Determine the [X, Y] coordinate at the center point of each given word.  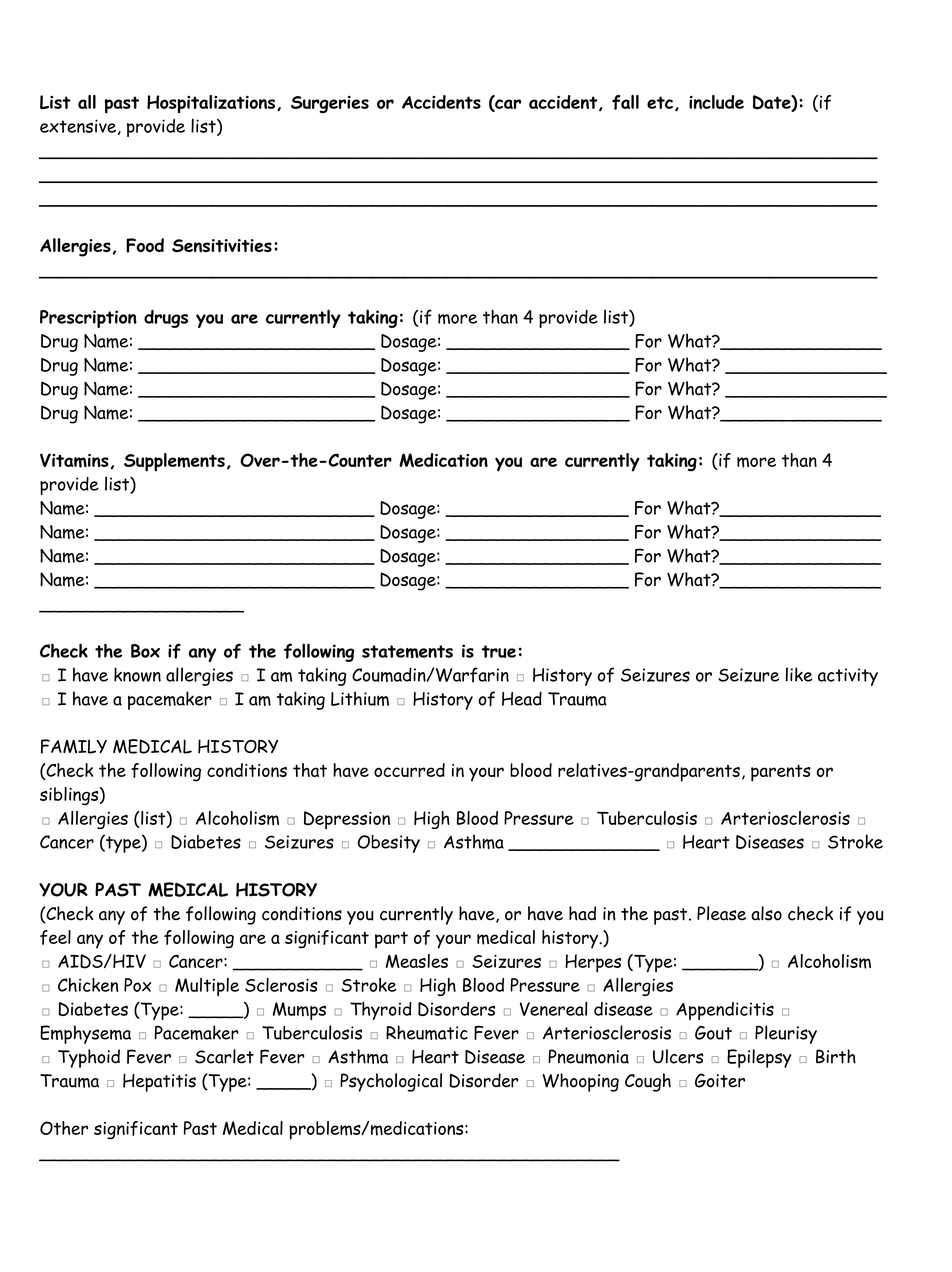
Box [145, 651]
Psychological [391, 1082]
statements [407, 652]
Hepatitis [159, 1083]
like [799, 674]
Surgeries [330, 104]
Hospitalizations [212, 104]
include [716, 102]
